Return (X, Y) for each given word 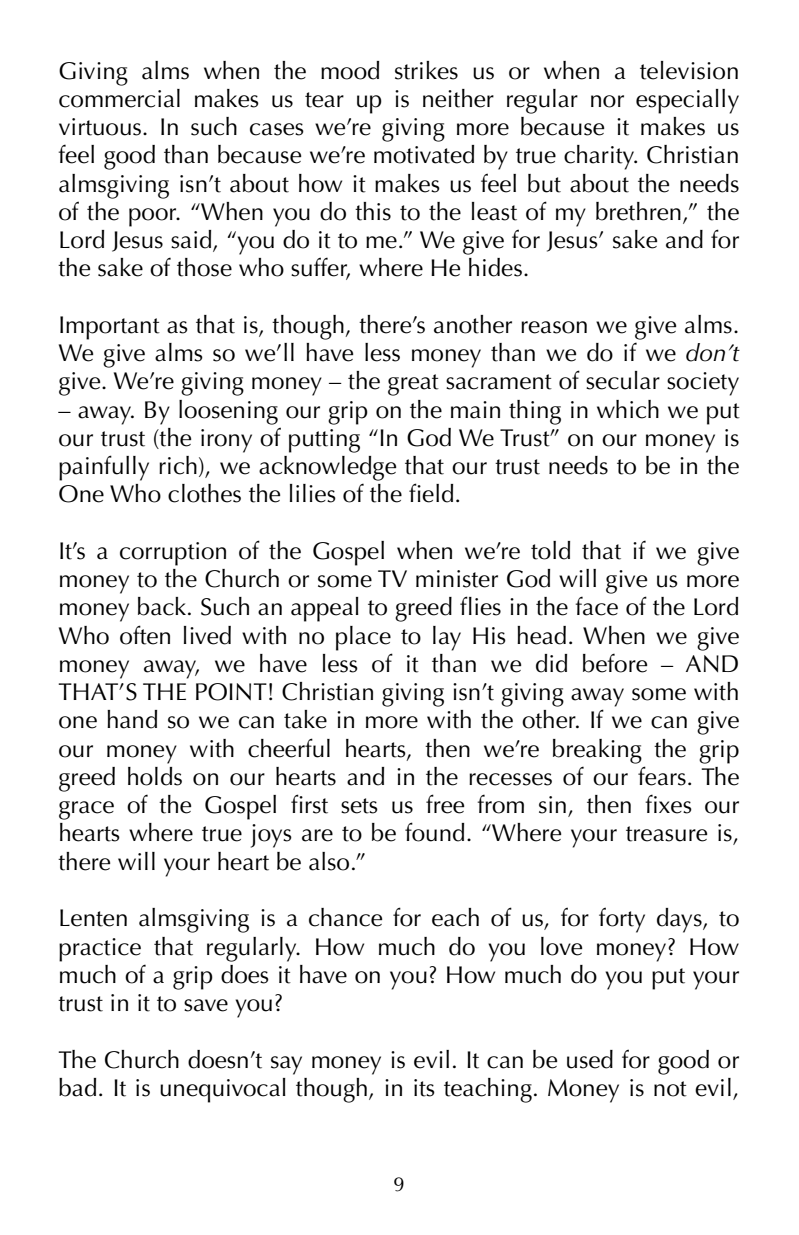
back (163, 606)
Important (110, 328)
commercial (119, 98)
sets (359, 806)
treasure (666, 834)
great (413, 385)
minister (457, 579)
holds (155, 776)
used (590, 1059)
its (424, 1088)
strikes (426, 70)
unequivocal (223, 1090)
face (596, 606)
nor (607, 101)
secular (623, 380)
